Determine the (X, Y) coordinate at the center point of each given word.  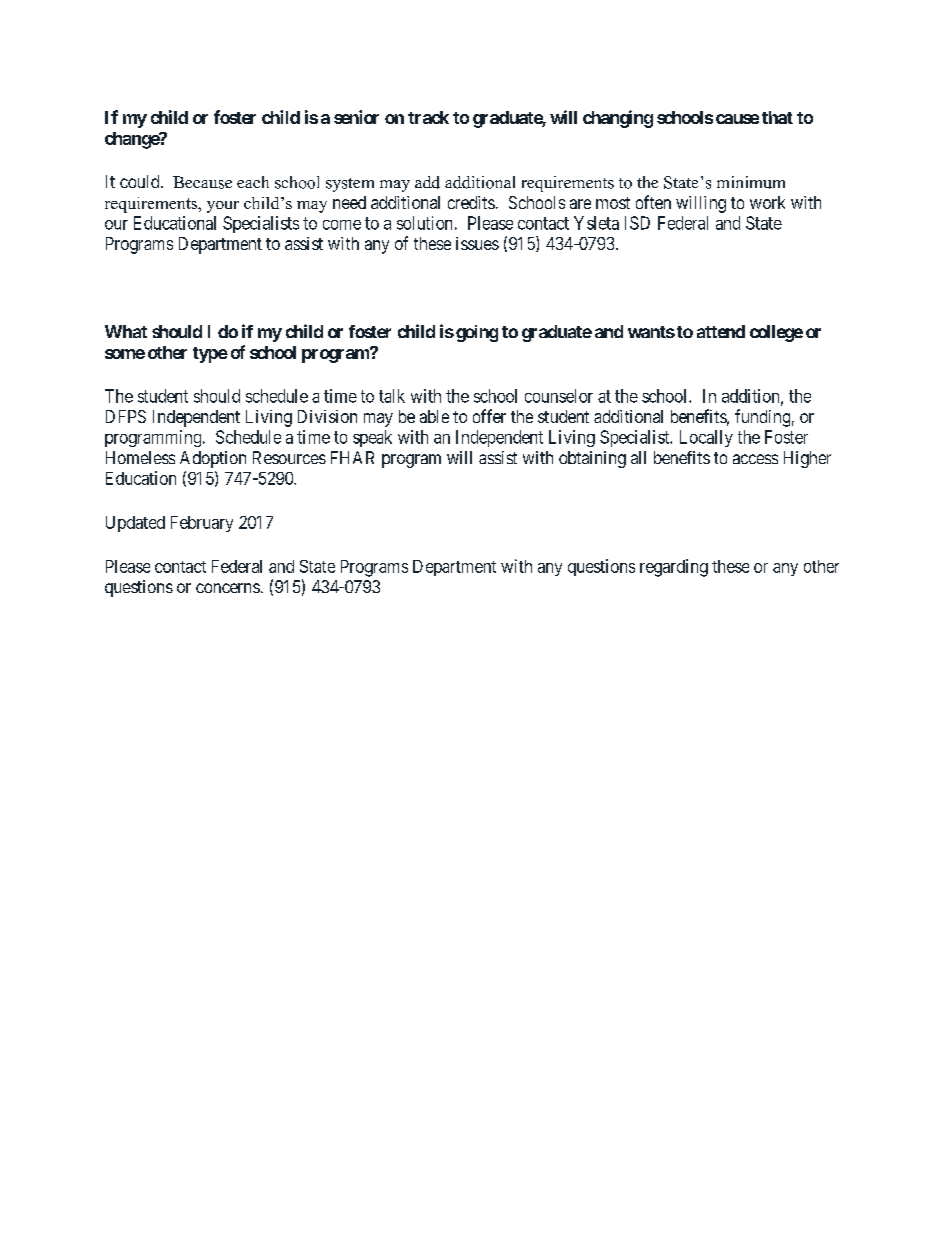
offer (489, 416)
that (777, 117)
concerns (228, 588)
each (253, 182)
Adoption (213, 459)
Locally (706, 438)
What (126, 331)
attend (721, 331)
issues (477, 243)
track (428, 117)
